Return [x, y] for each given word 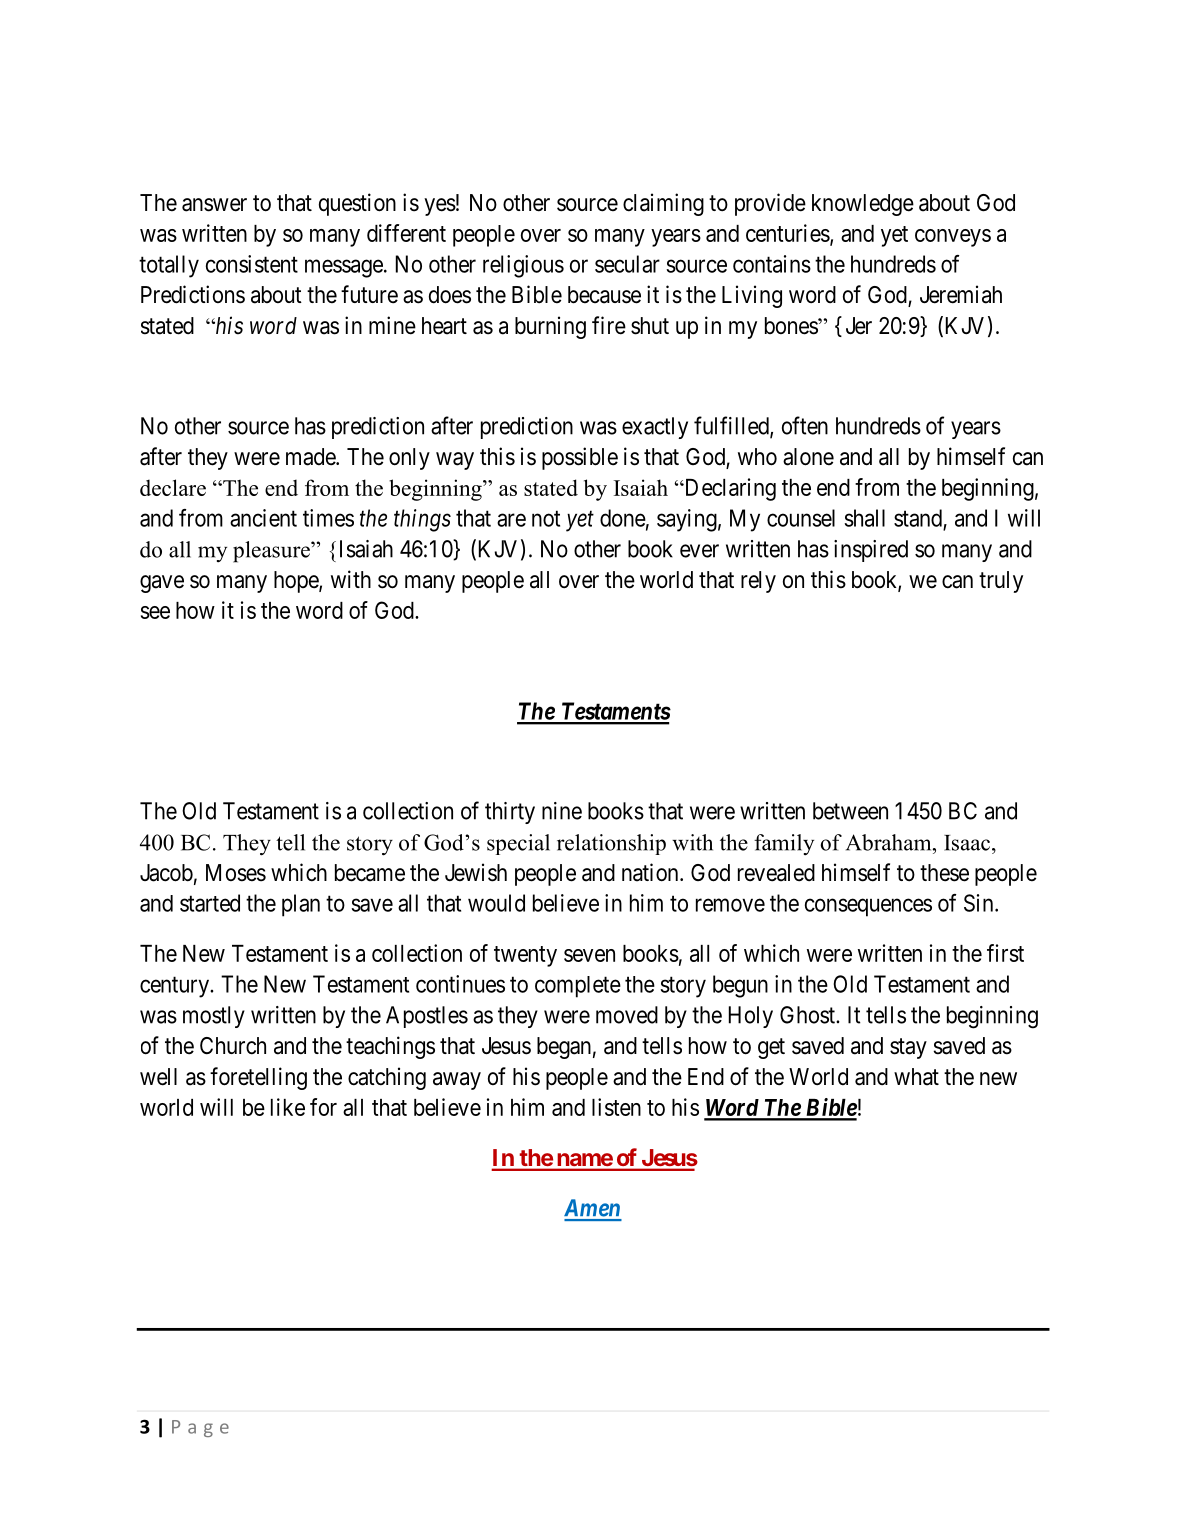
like [288, 1107]
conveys [953, 238]
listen [616, 1107]
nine [562, 811]
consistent [252, 264]
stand [918, 518]
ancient [263, 518]
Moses [236, 873]
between [850, 811]
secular [627, 264]
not [546, 518]
